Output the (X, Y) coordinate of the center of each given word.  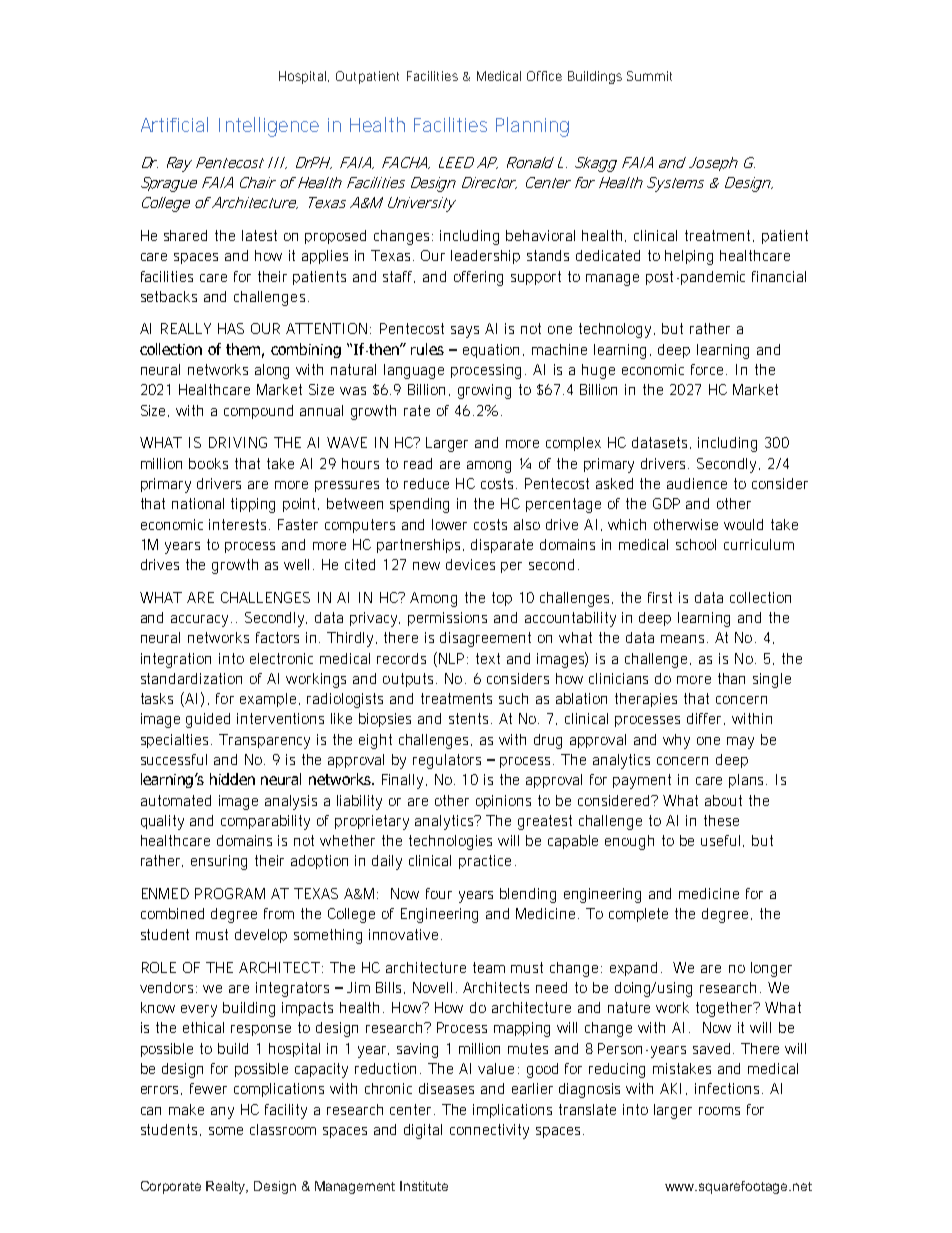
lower (449, 524)
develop (261, 936)
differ (706, 719)
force (709, 369)
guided (208, 720)
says (465, 332)
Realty (227, 1187)
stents (470, 718)
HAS (231, 328)
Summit (649, 76)
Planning (532, 127)
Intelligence (269, 127)
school (696, 544)
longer (771, 969)
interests (239, 524)
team (489, 967)
